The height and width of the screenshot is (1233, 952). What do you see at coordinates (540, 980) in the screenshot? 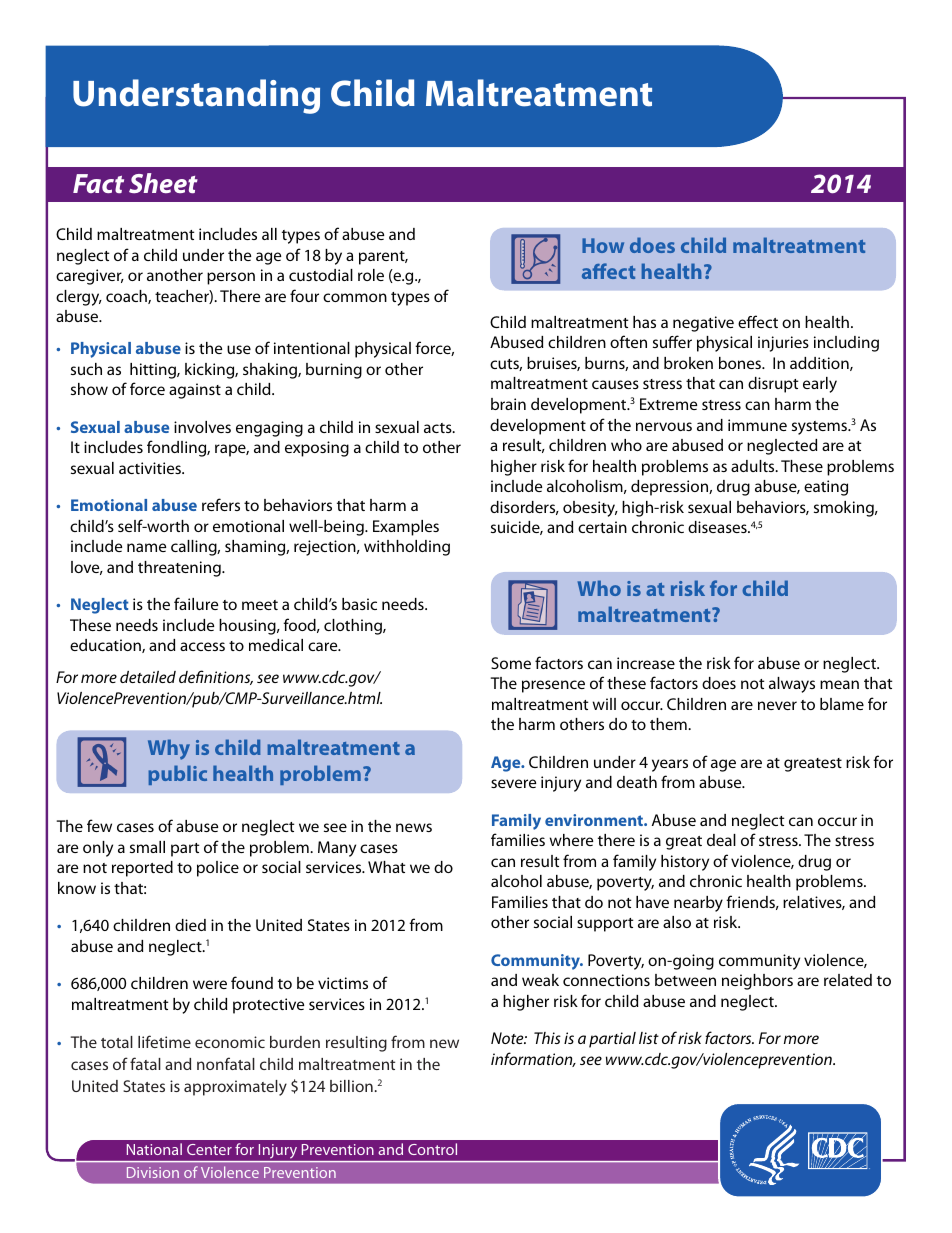
I see `weak` at bounding box center [540, 980].
